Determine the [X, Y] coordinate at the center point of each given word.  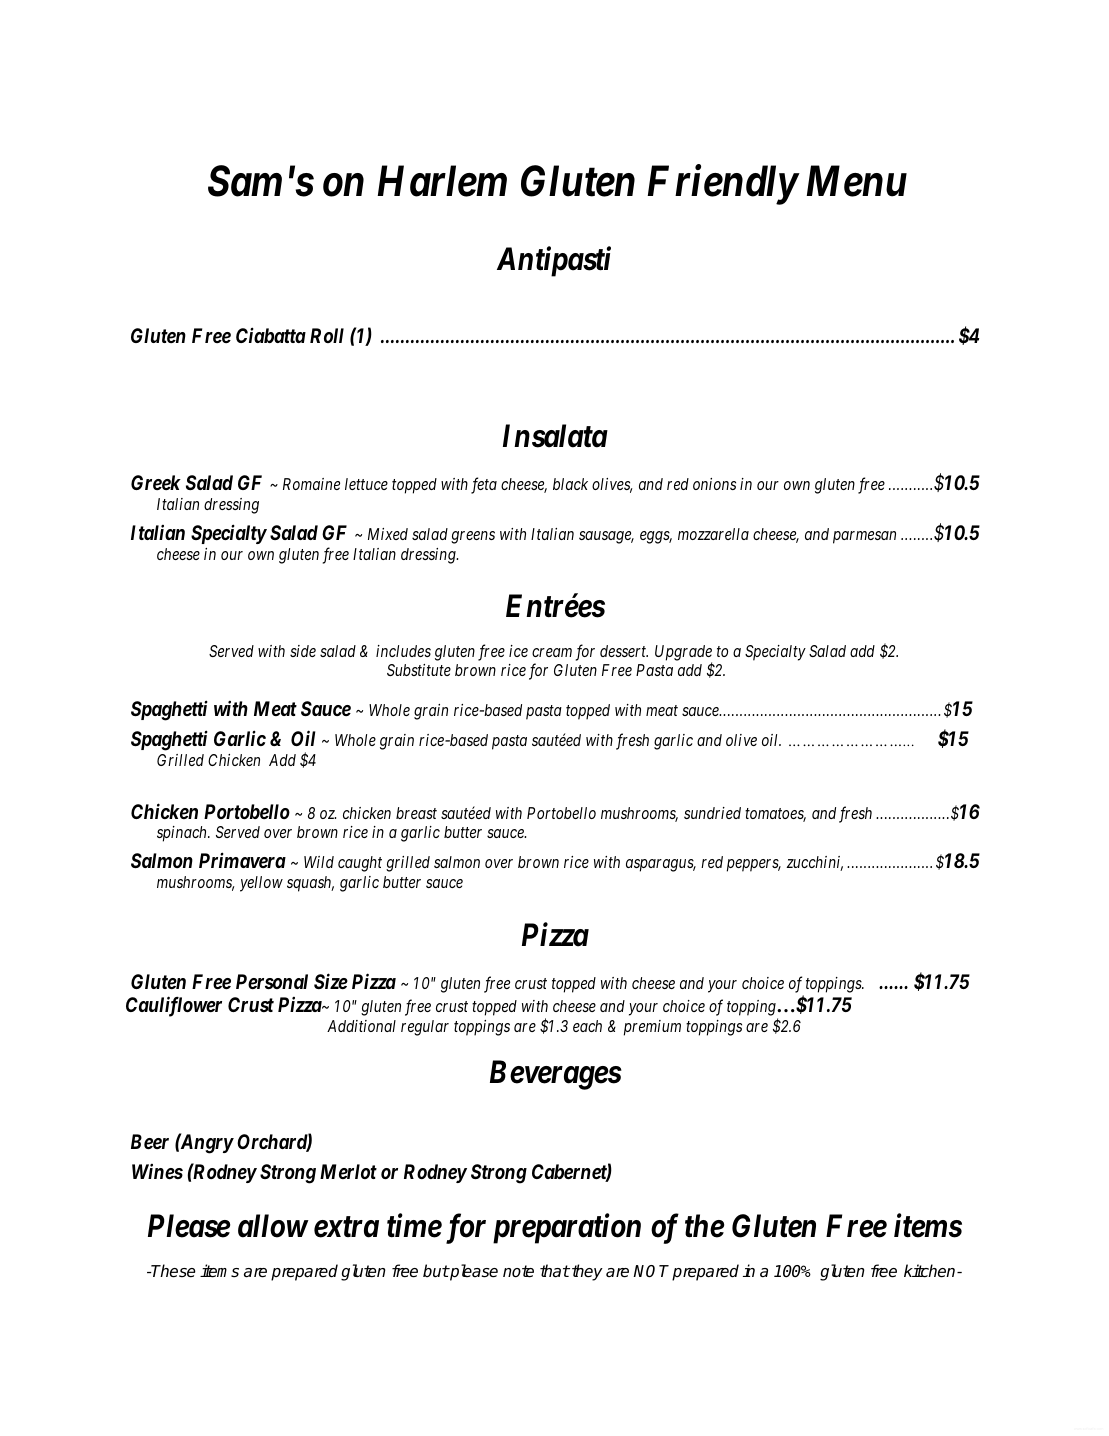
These [173, 1271]
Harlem [442, 181]
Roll [327, 335]
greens [473, 537]
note [518, 1271]
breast [416, 813]
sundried [712, 813]
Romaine [311, 484]
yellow [261, 884]
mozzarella [713, 534]
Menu [856, 182]
